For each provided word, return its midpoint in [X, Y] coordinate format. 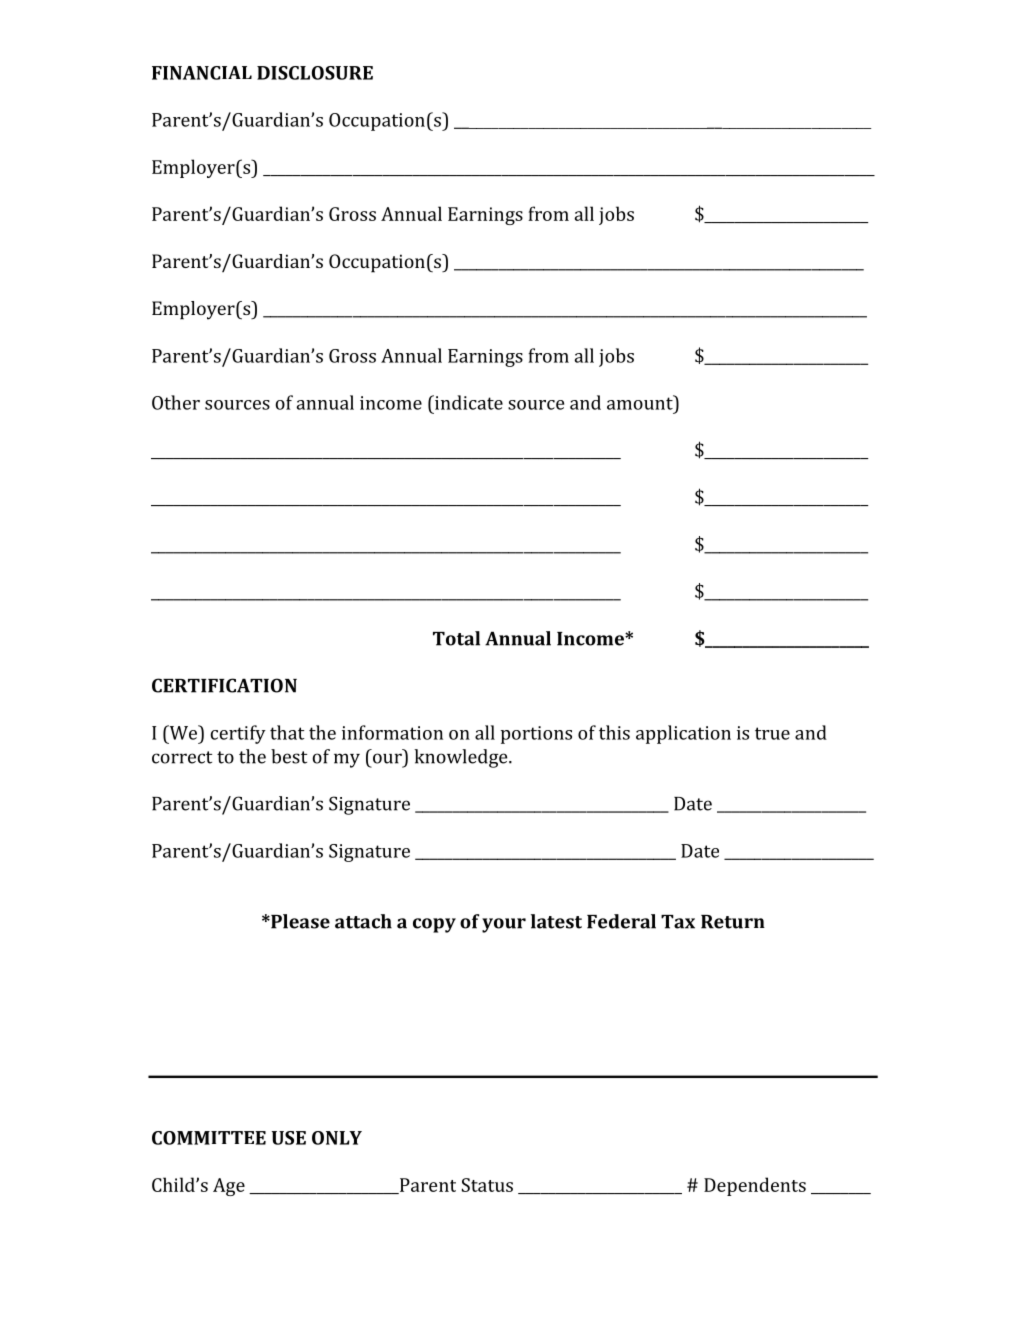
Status [487, 1185]
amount [641, 402]
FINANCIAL [202, 73]
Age [229, 1187]
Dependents [755, 1186]
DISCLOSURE [315, 73]
